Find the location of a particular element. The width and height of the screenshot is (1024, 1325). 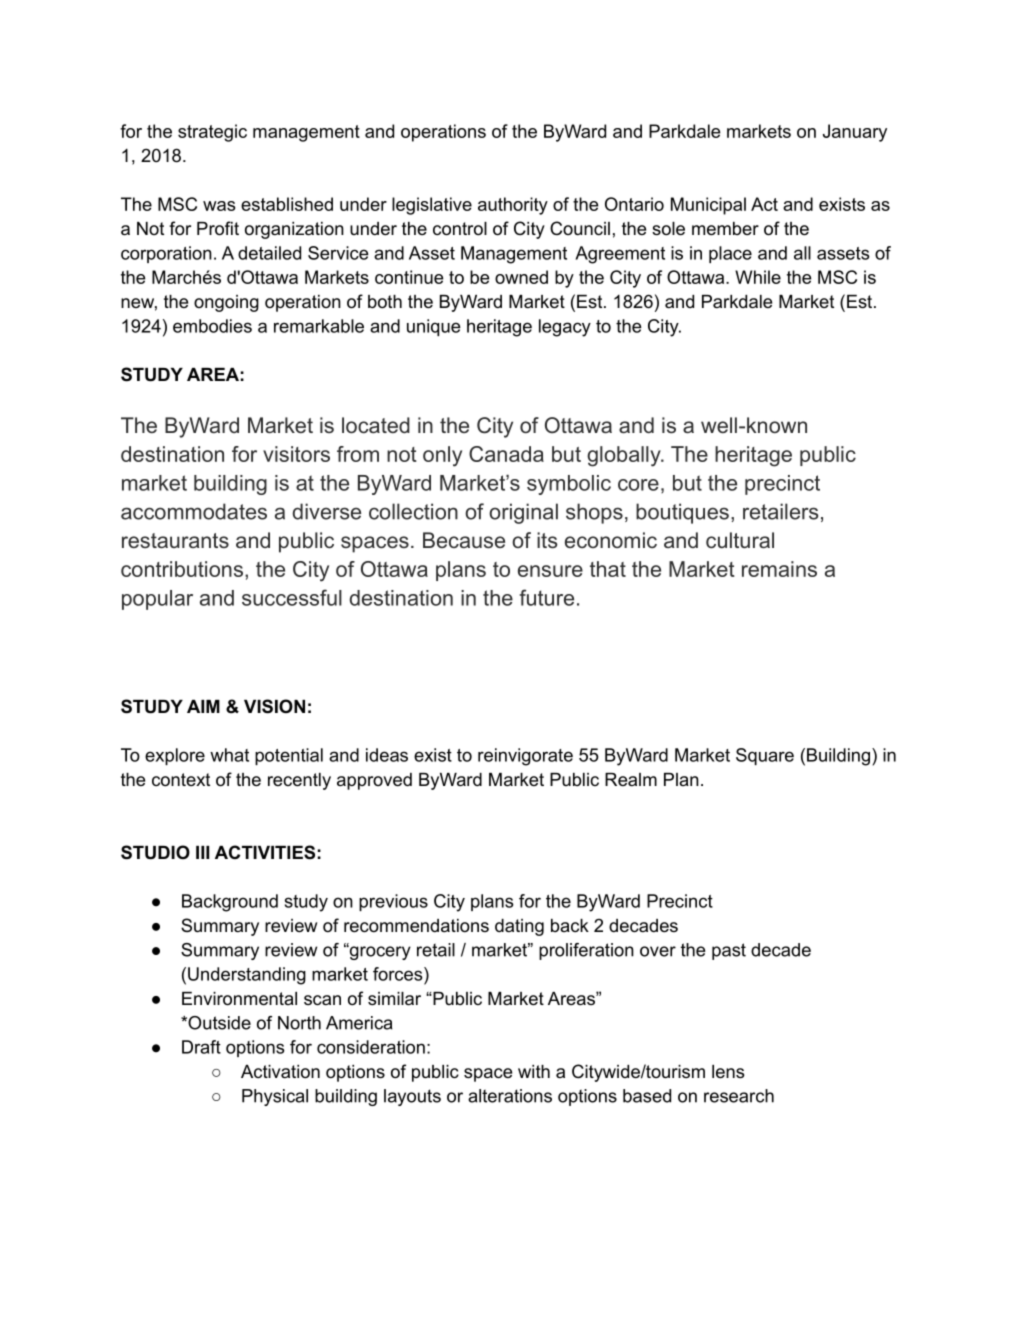

Activation is located at coordinates (280, 1071).
